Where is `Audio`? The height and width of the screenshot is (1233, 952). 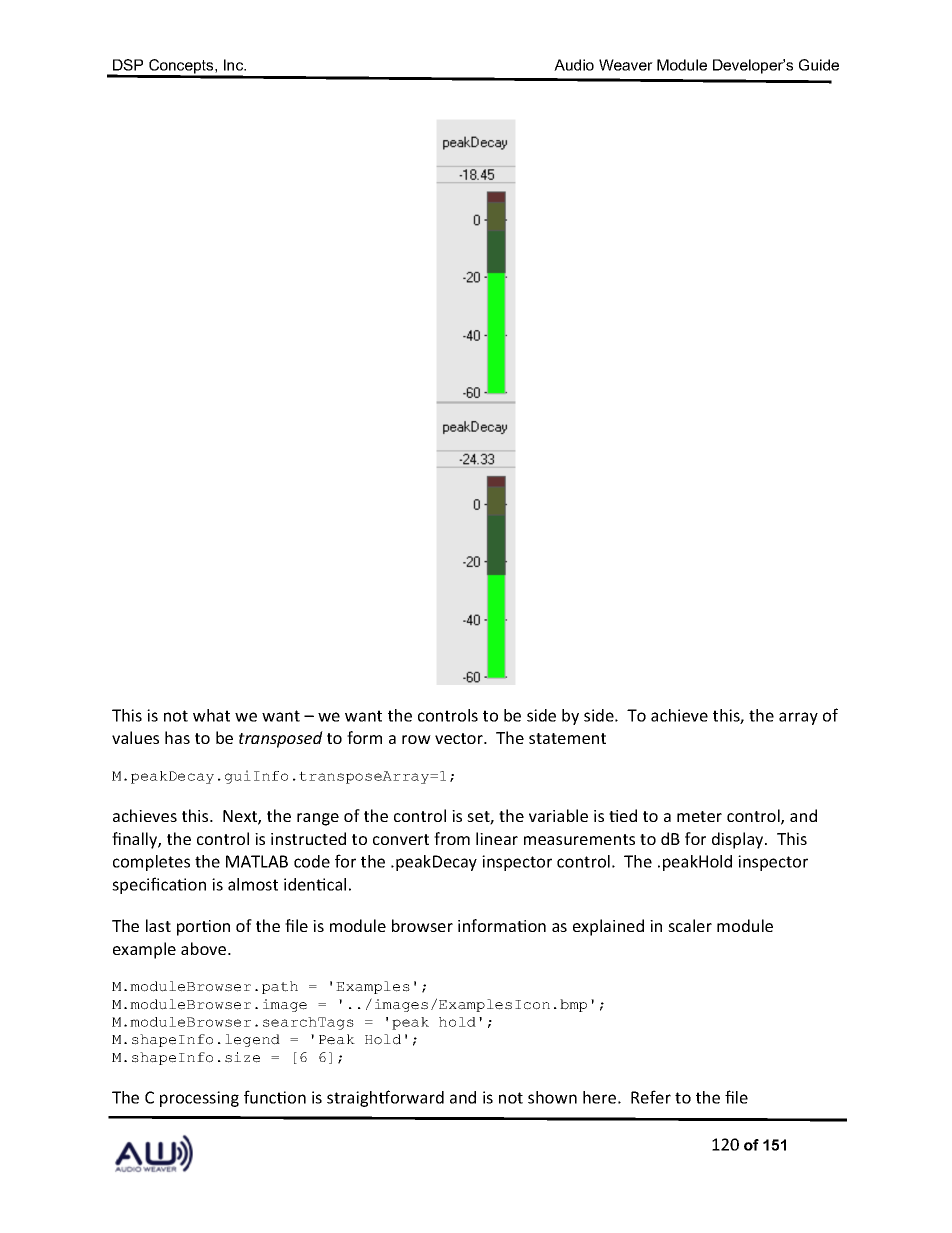
Audio is located at coordinates (574, 65).
